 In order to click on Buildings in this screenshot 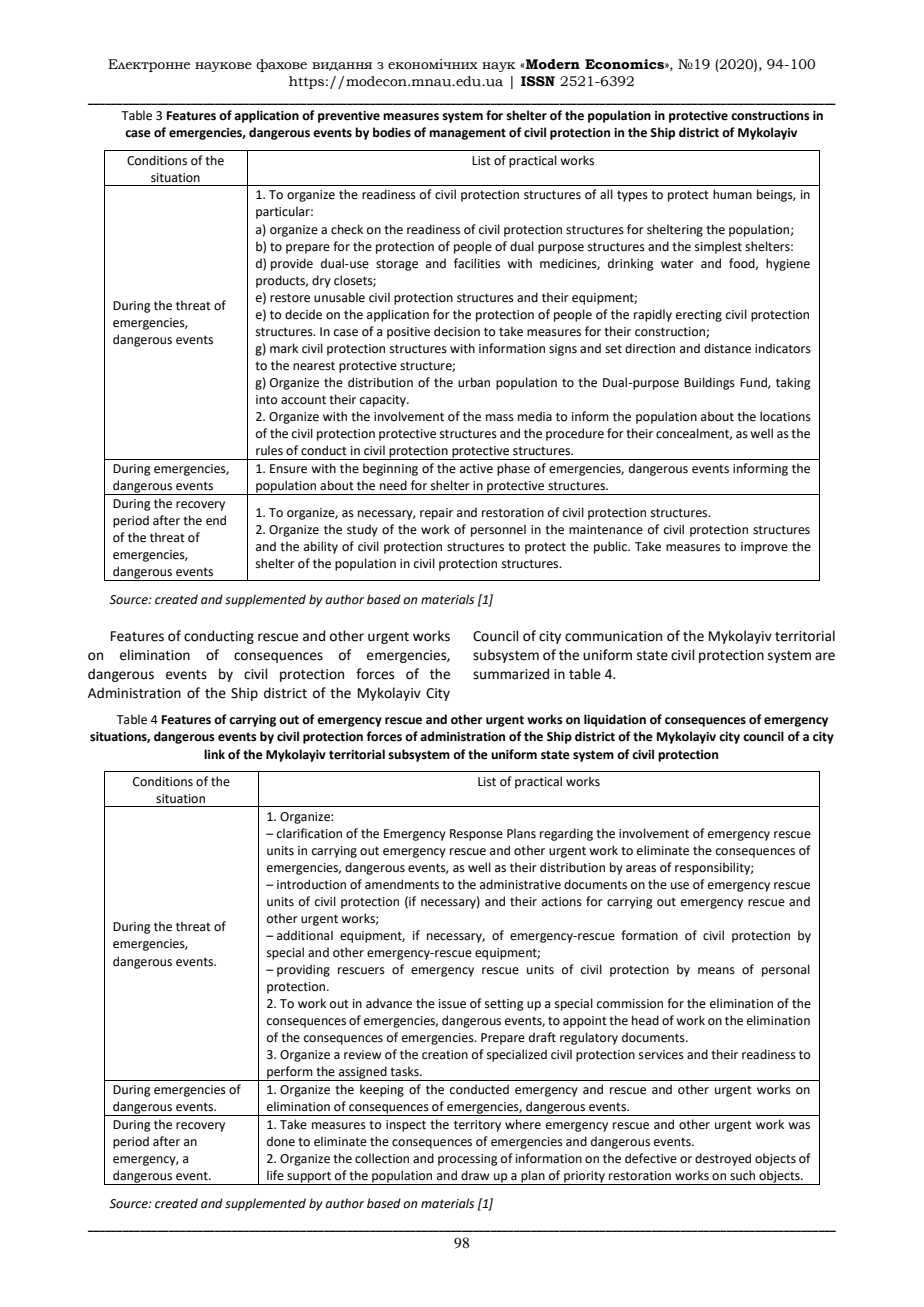, I will do `click(709, 383)`.
